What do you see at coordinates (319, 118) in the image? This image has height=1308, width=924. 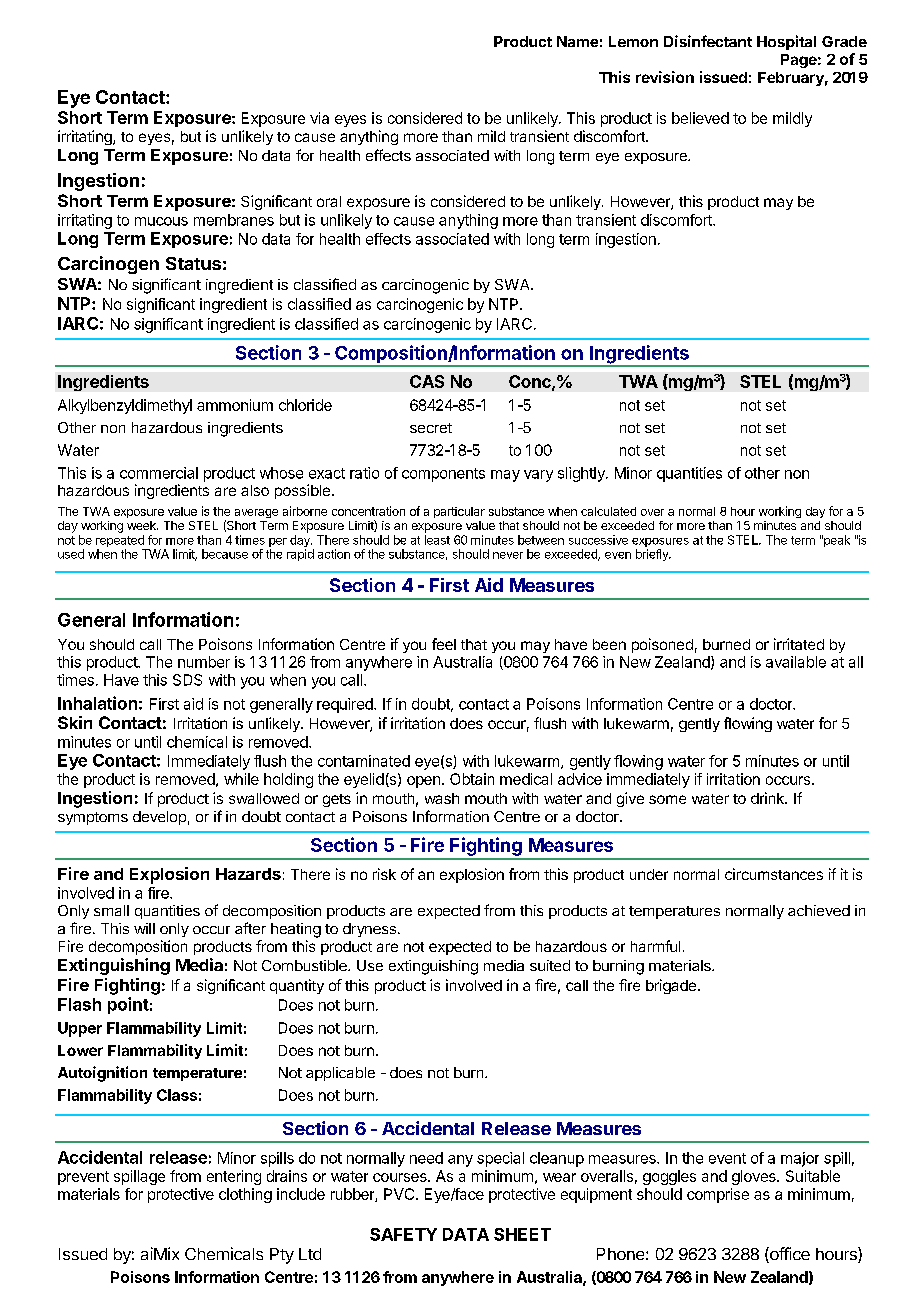 I see `via` at bounding box center [319, 118].
